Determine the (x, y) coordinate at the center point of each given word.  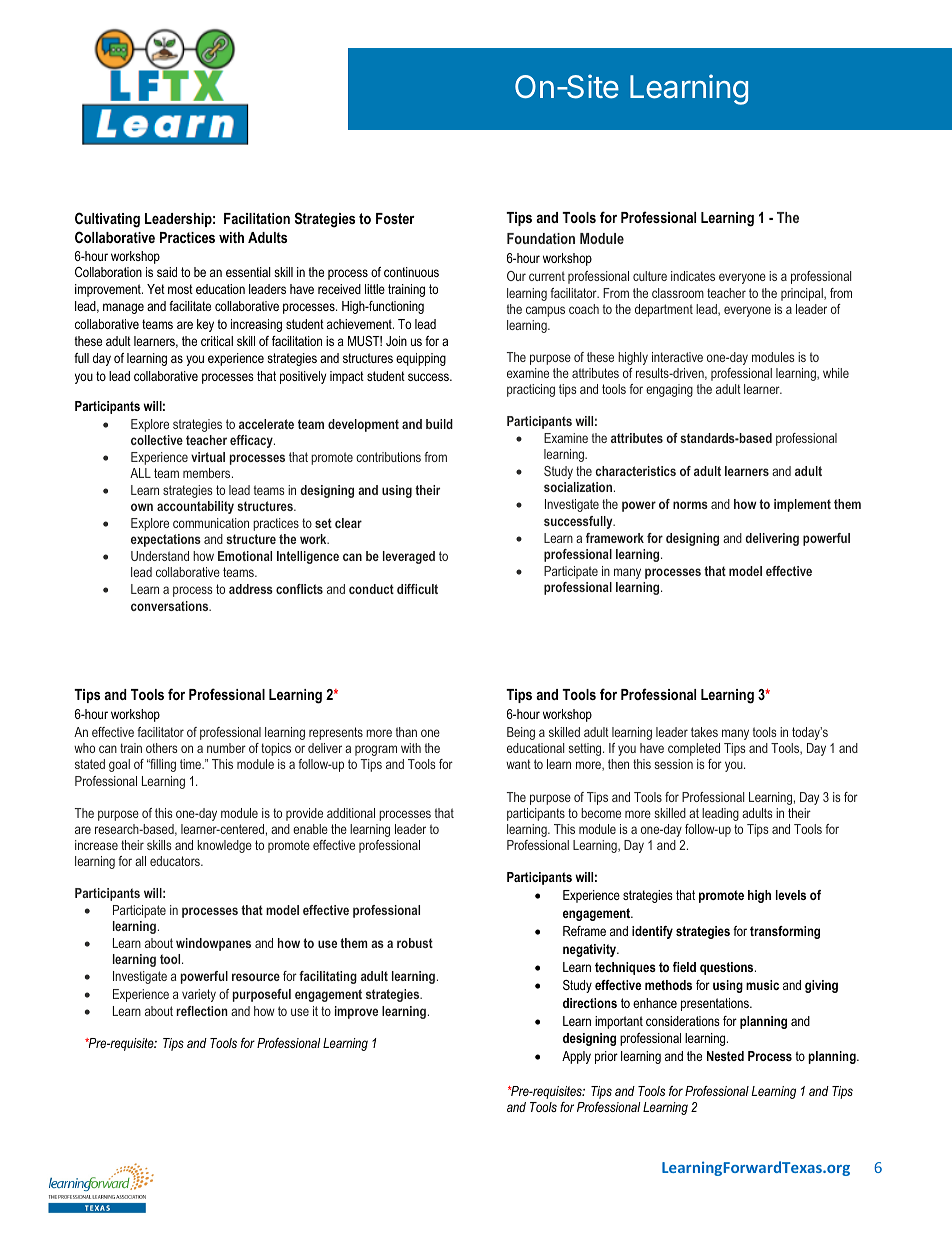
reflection (202, 1011)
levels (791, 895)
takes (704, 732)
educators (176, 861)
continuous (411, 272)
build (439, 424)
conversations (171, 606)
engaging (669, 390)
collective (157, 440)
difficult (417, 589)
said (167, 272)
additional (351, 813)
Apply (576, 1057)
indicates (693, 276)
